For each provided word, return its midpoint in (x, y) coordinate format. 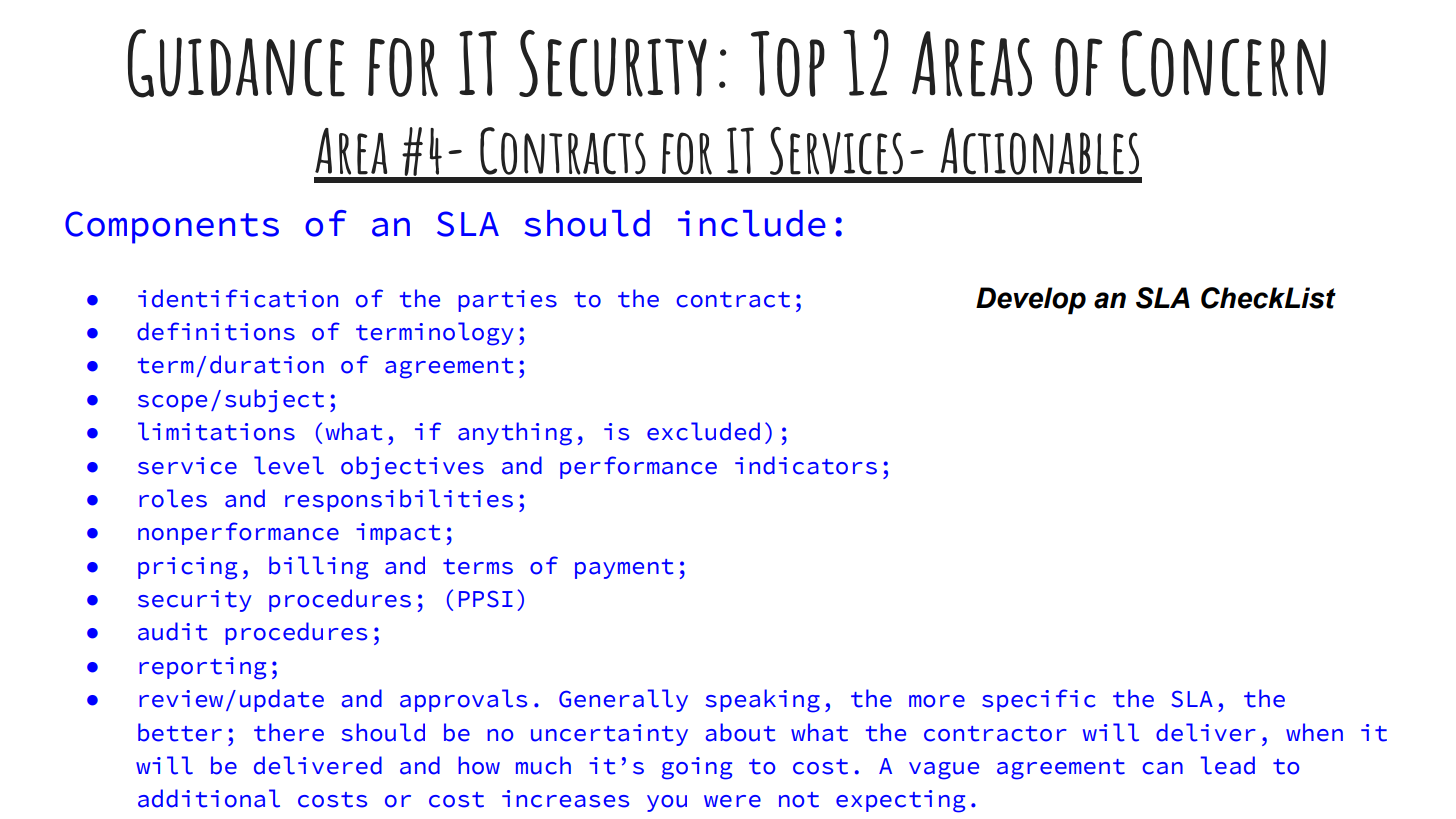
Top (788, 64)
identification (238, 298)
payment (624, 569)
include (752, 223)
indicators (806, 465)
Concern (1224, 63)
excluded (703, 431)
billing (318, 568)
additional (209, 798)
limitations (216, 431)
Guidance (236, 63)
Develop (1031, 301)
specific (1039, 700)
